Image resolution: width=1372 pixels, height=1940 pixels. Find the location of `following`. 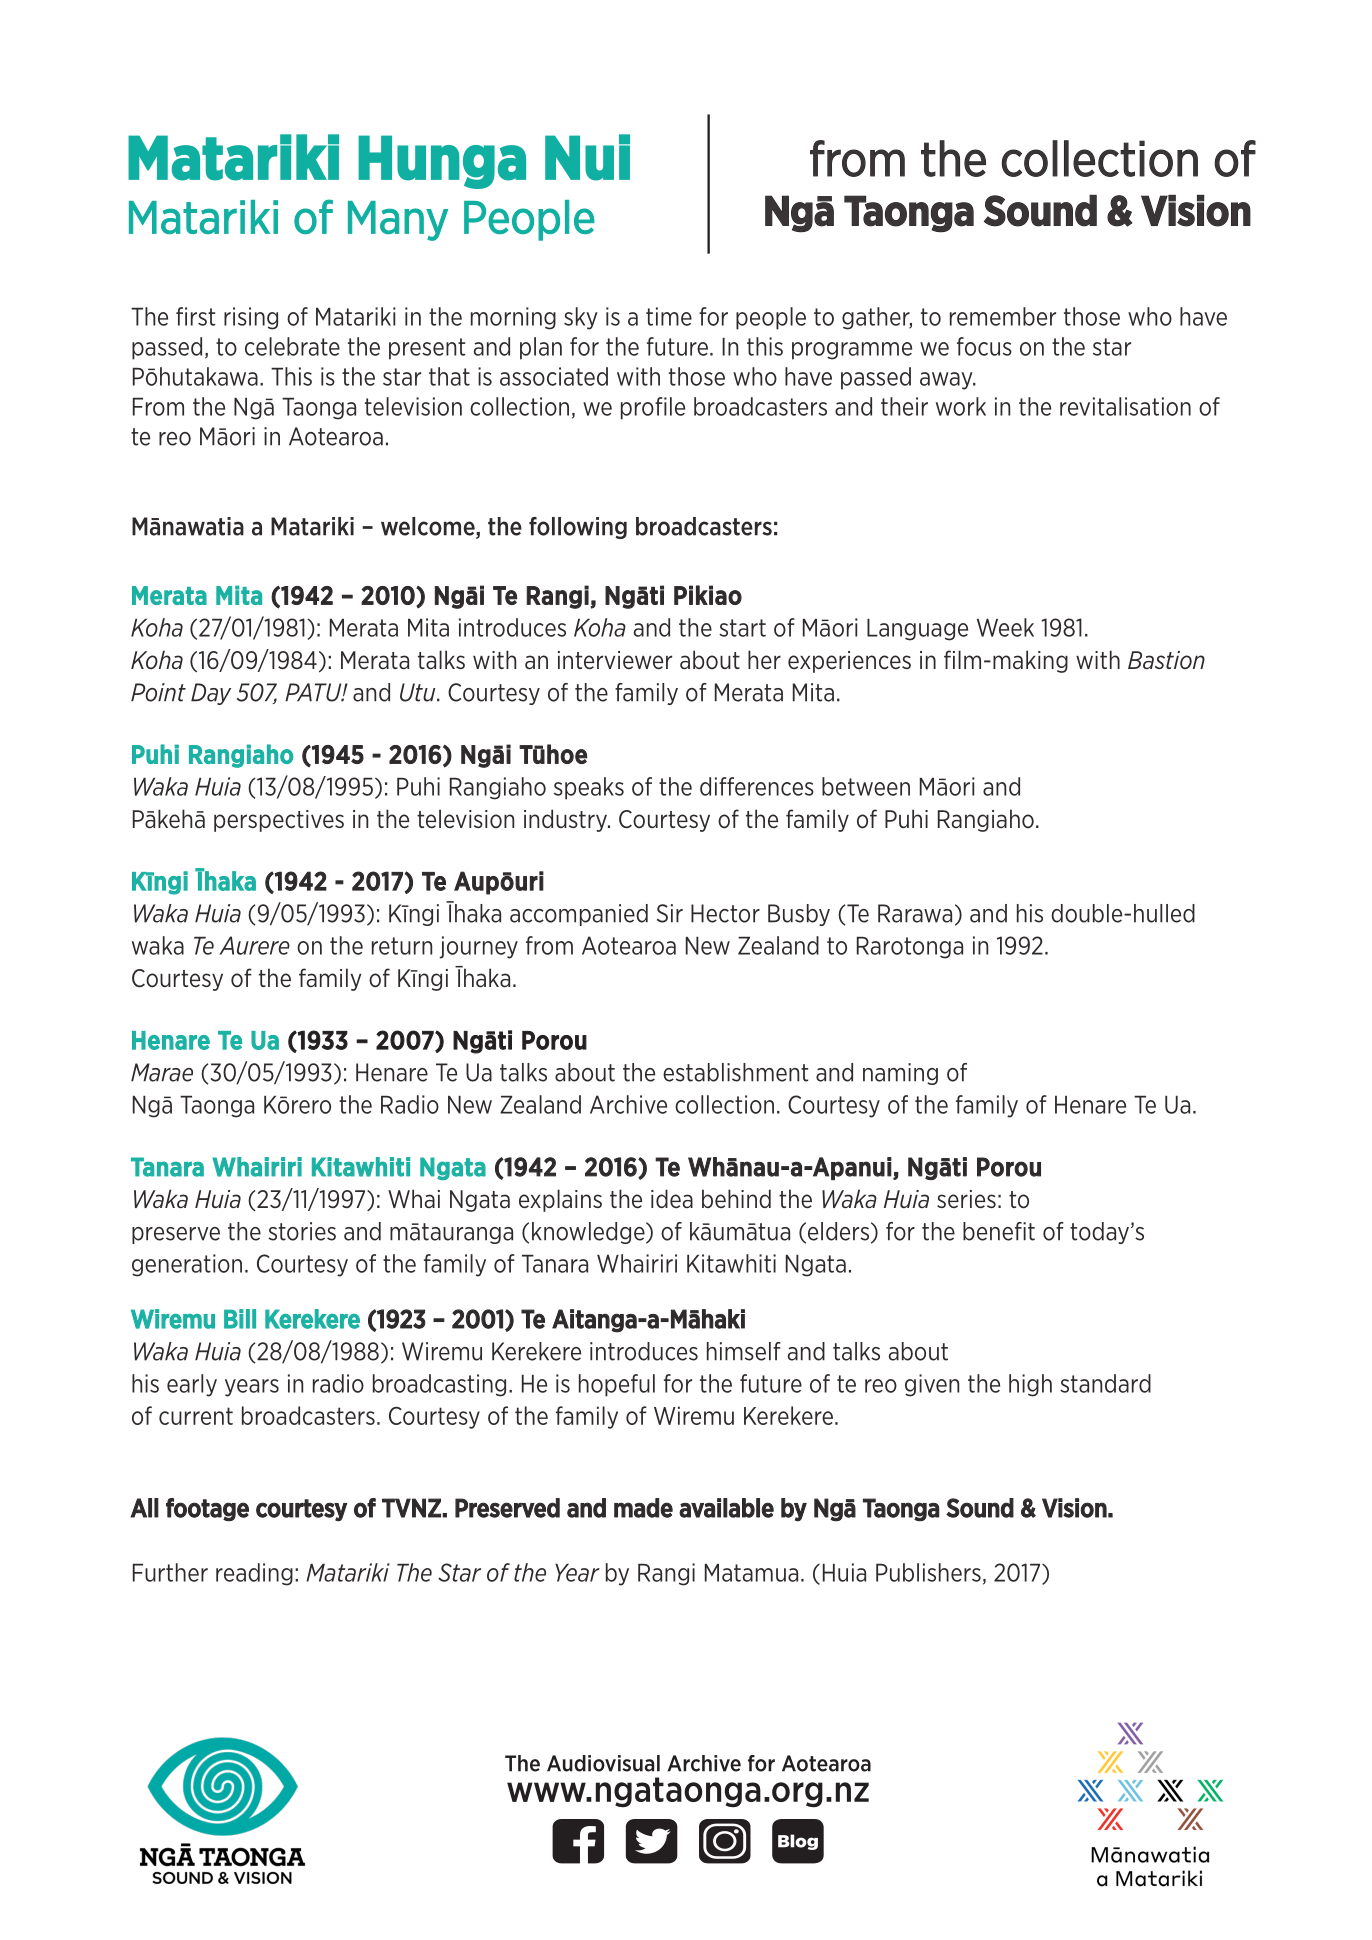

following is located at coordinates (578, 528).
